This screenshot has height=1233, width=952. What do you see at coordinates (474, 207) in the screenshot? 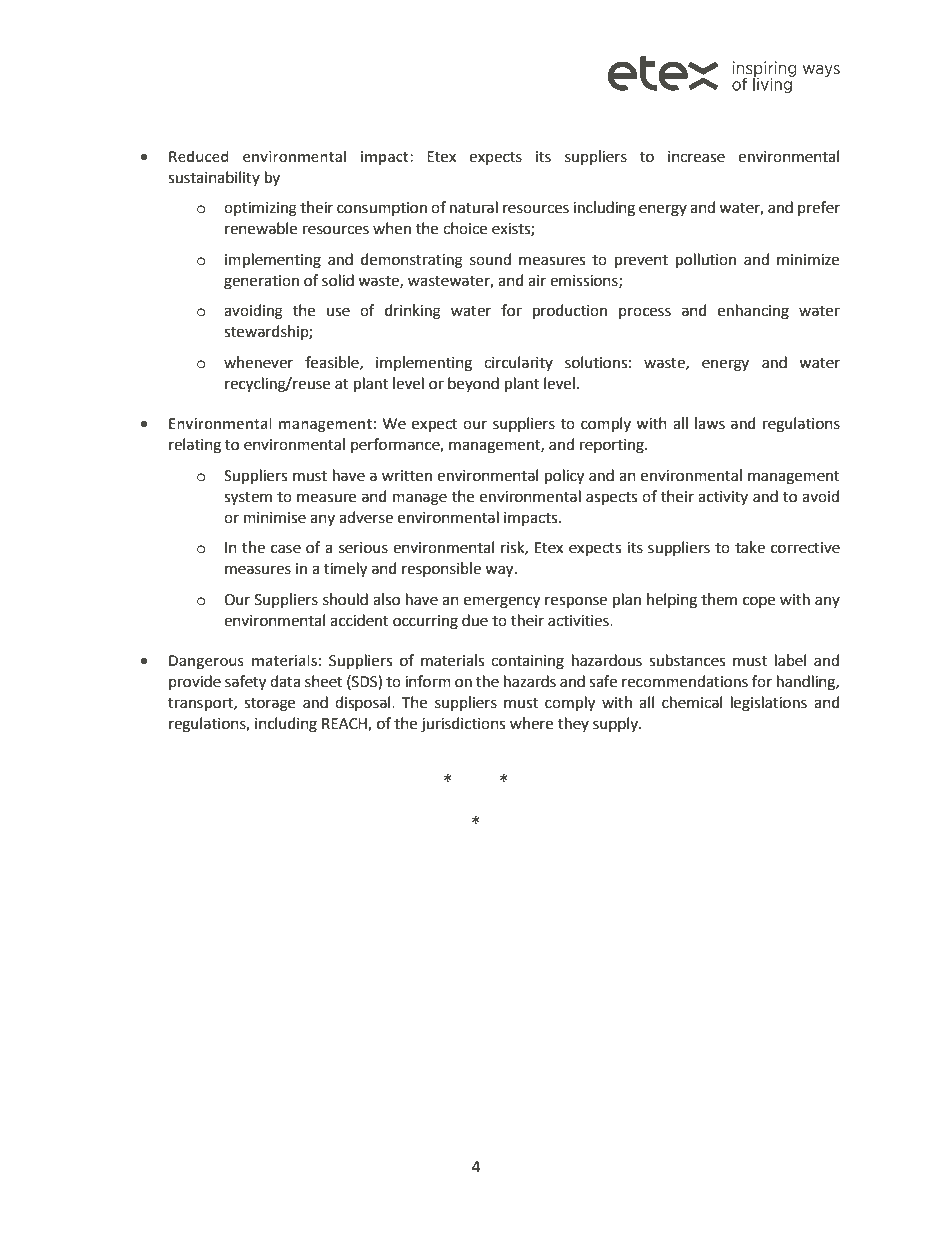
I see `natural` at bounding box center [474, 207].
